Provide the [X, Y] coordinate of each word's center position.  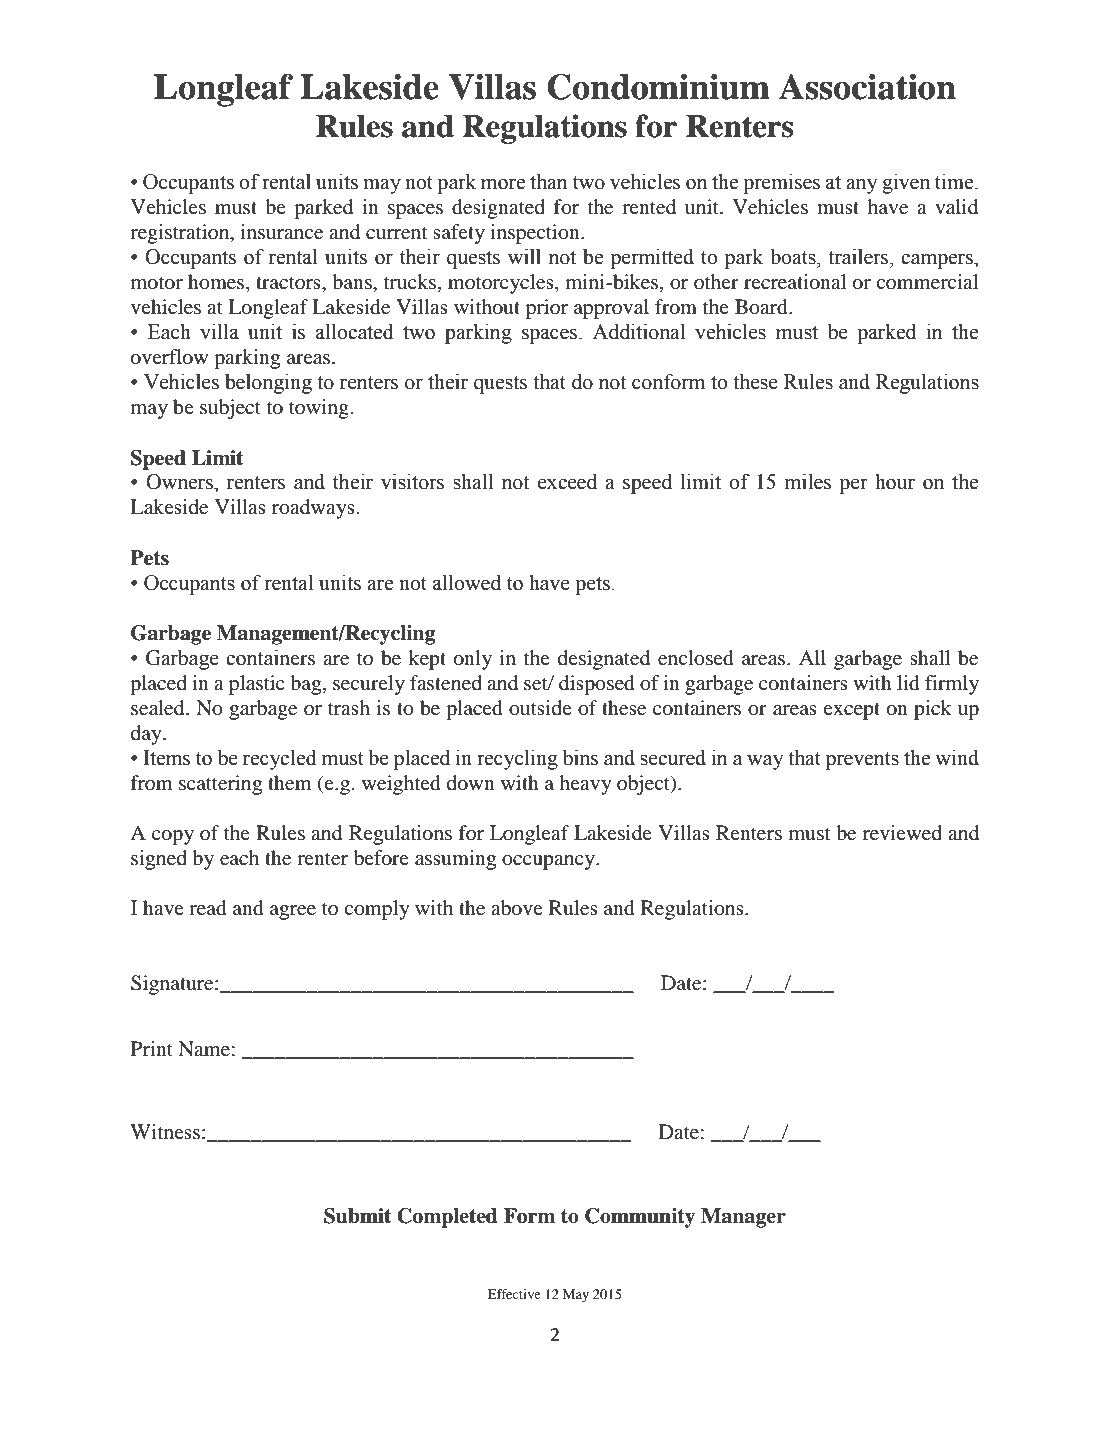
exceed [567, 481]
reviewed [902, 832]
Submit [357, 1216]
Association [867, 87]
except [851, 711]
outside [540, 708]
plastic [257, 685]
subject [230, 409]
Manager [743, 1218]
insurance [282, 231]
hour [895, 482]
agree [293, 912]
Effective [514, 1294]
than [548, 181]
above [517, 908]
